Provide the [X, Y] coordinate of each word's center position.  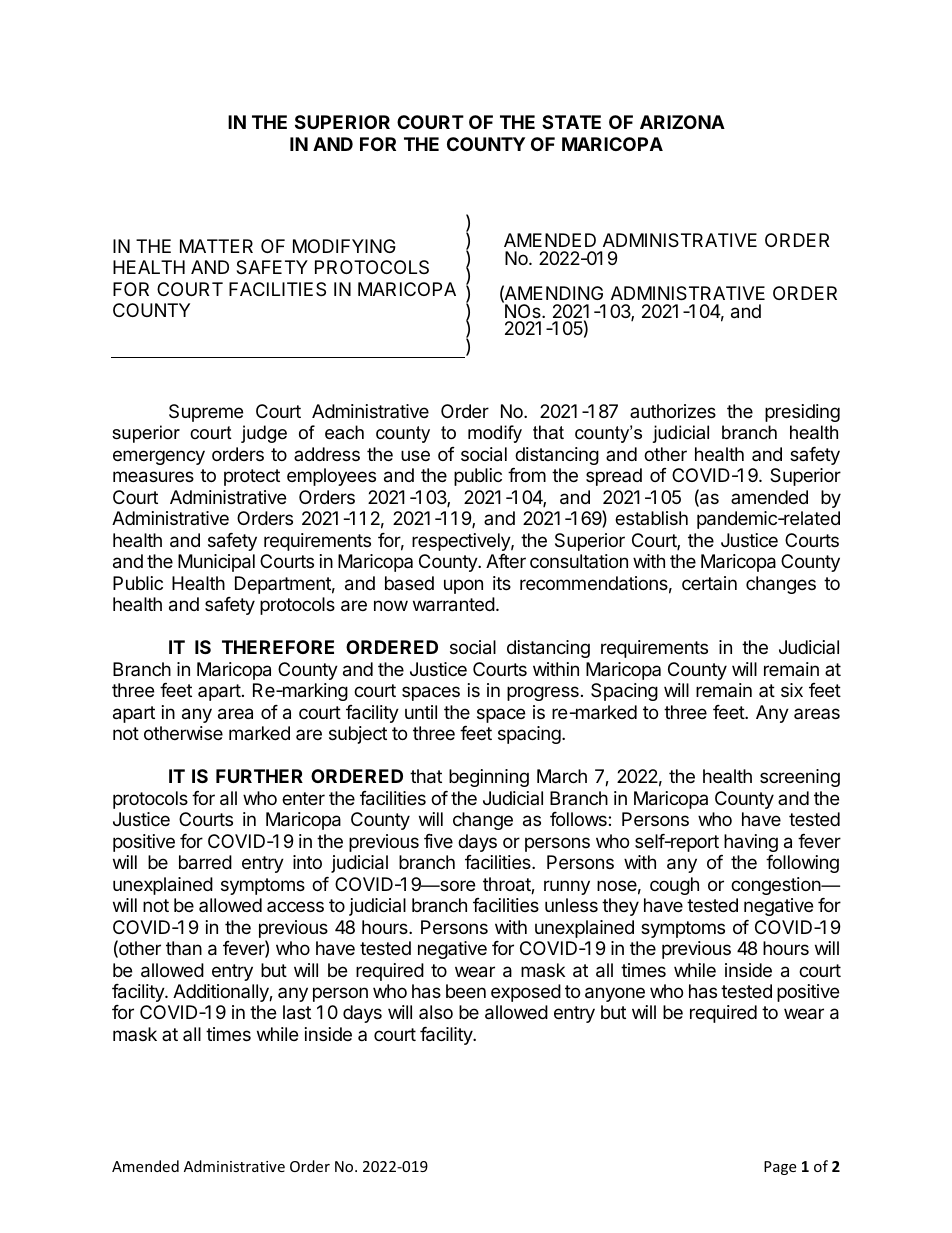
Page [780, 1168]
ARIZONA [682, 122]
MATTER [216, 246]
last [297, 1012]
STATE [571, 122]
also [436, 1012]
